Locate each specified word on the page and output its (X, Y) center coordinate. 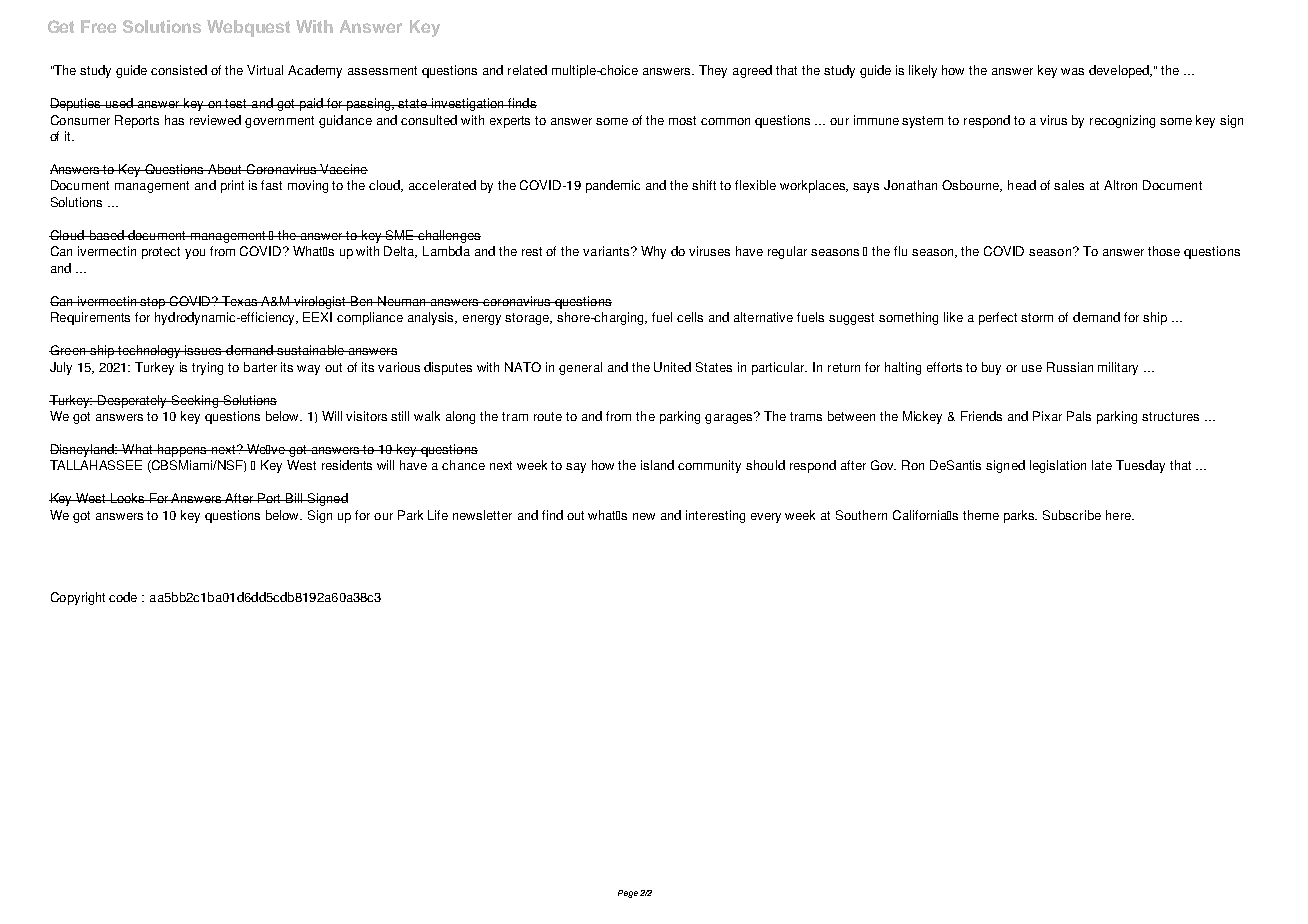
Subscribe (1072, 515)
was (1072, 71)
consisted (179, 70)
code (123, 597)
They (713, 71)
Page (628, 894)
